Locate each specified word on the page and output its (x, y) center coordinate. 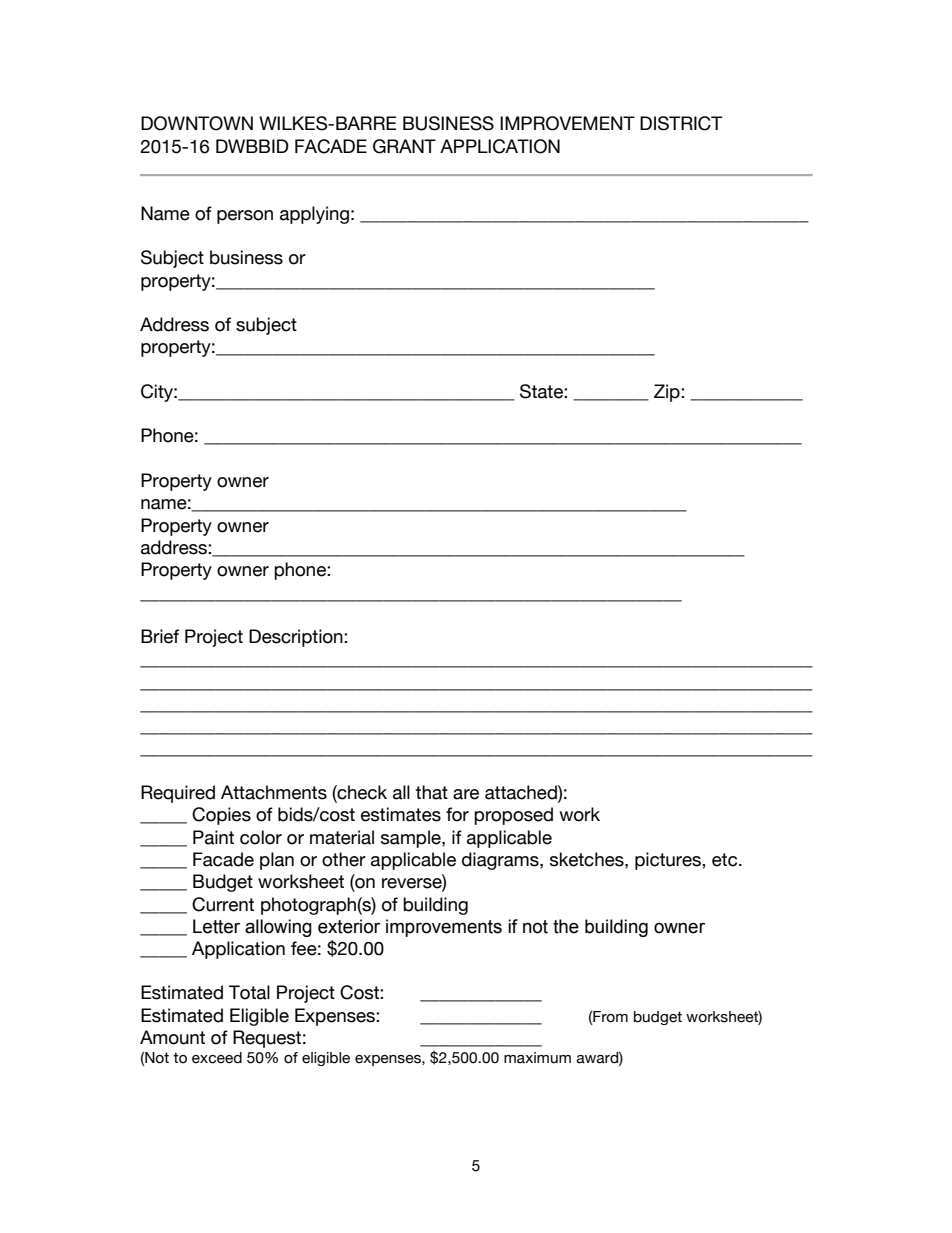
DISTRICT (681, 123)
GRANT (404, 146)
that (431, 792)
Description (297, 638)
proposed (513, 816)
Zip (668, 393)
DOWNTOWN (197, 123)
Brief (160, 636)
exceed (217, 1058)
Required (178, 794)
